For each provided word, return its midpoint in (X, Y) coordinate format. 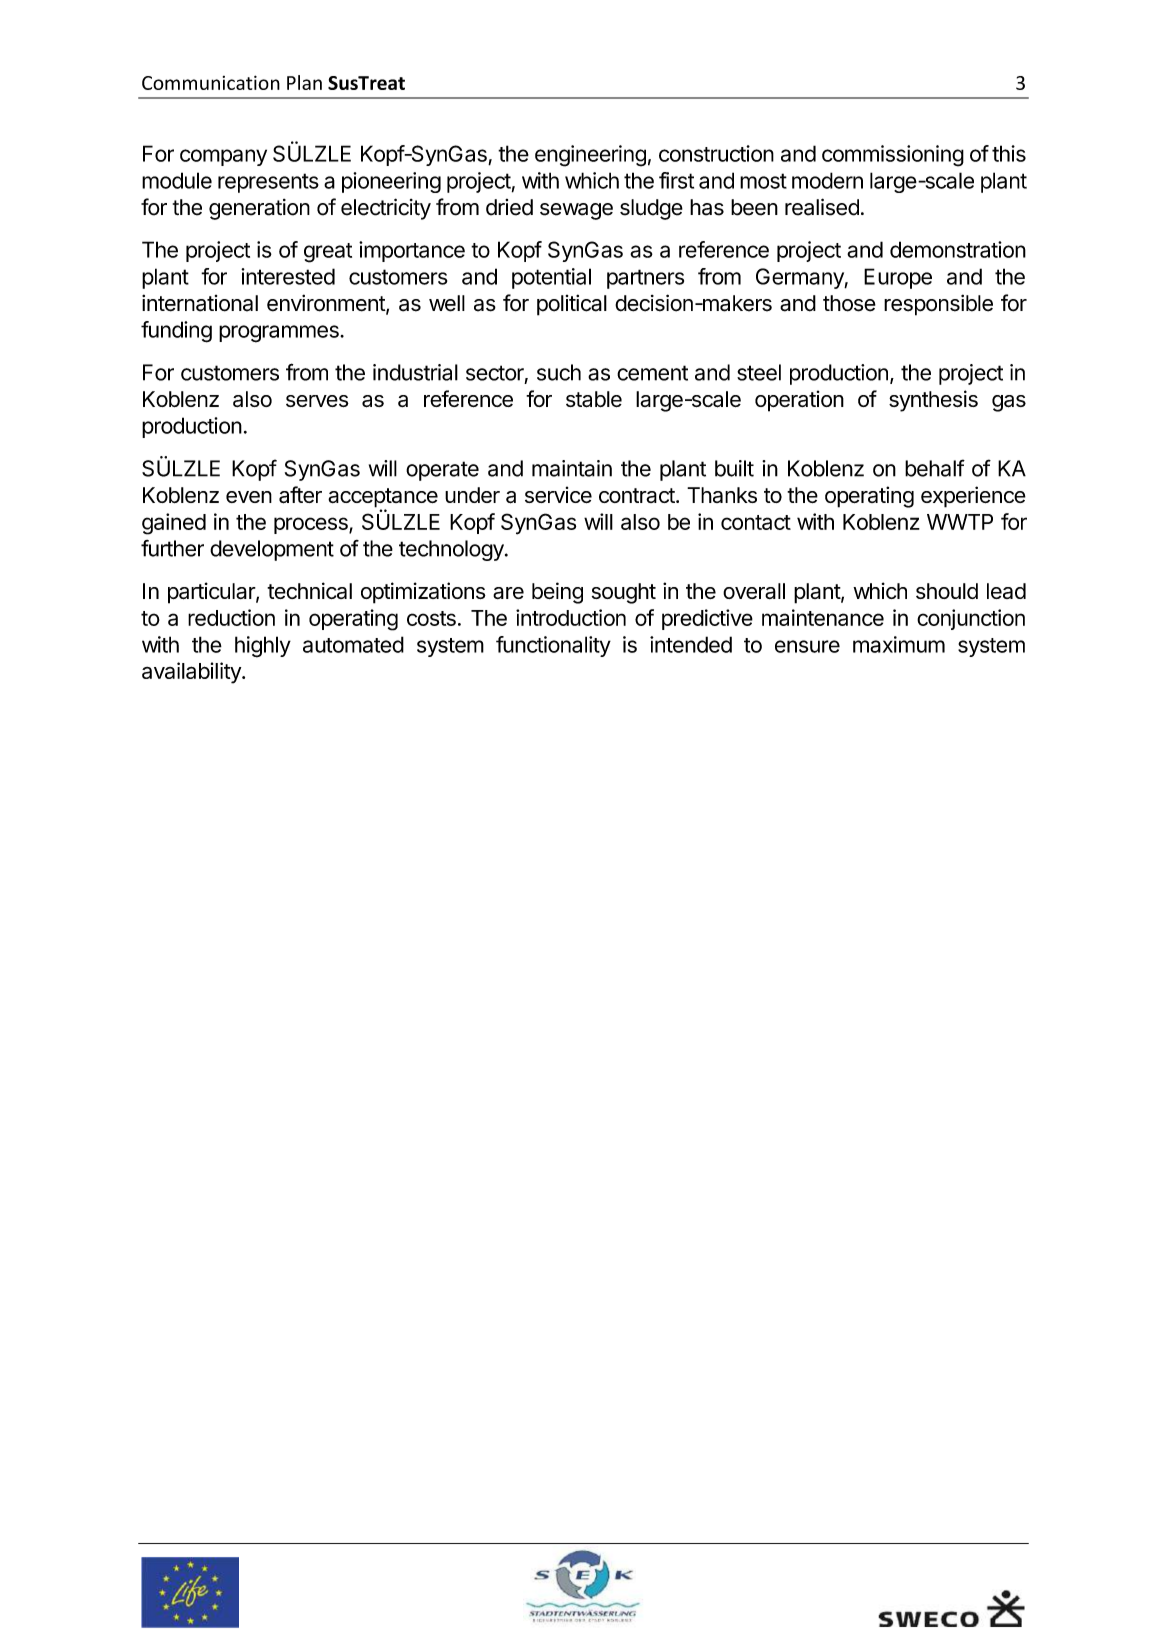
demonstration (958, 249)
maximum (899, 644)
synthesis (933, 401)
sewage (576, 211)
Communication (211, 82)
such (559, 372)
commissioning (893, 156)
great (328, 253)
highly (263, 647)
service (558, 494)
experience (973, 497)
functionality (553, 646)
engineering (590, 156)
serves (317, 401)
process (312, 525)
